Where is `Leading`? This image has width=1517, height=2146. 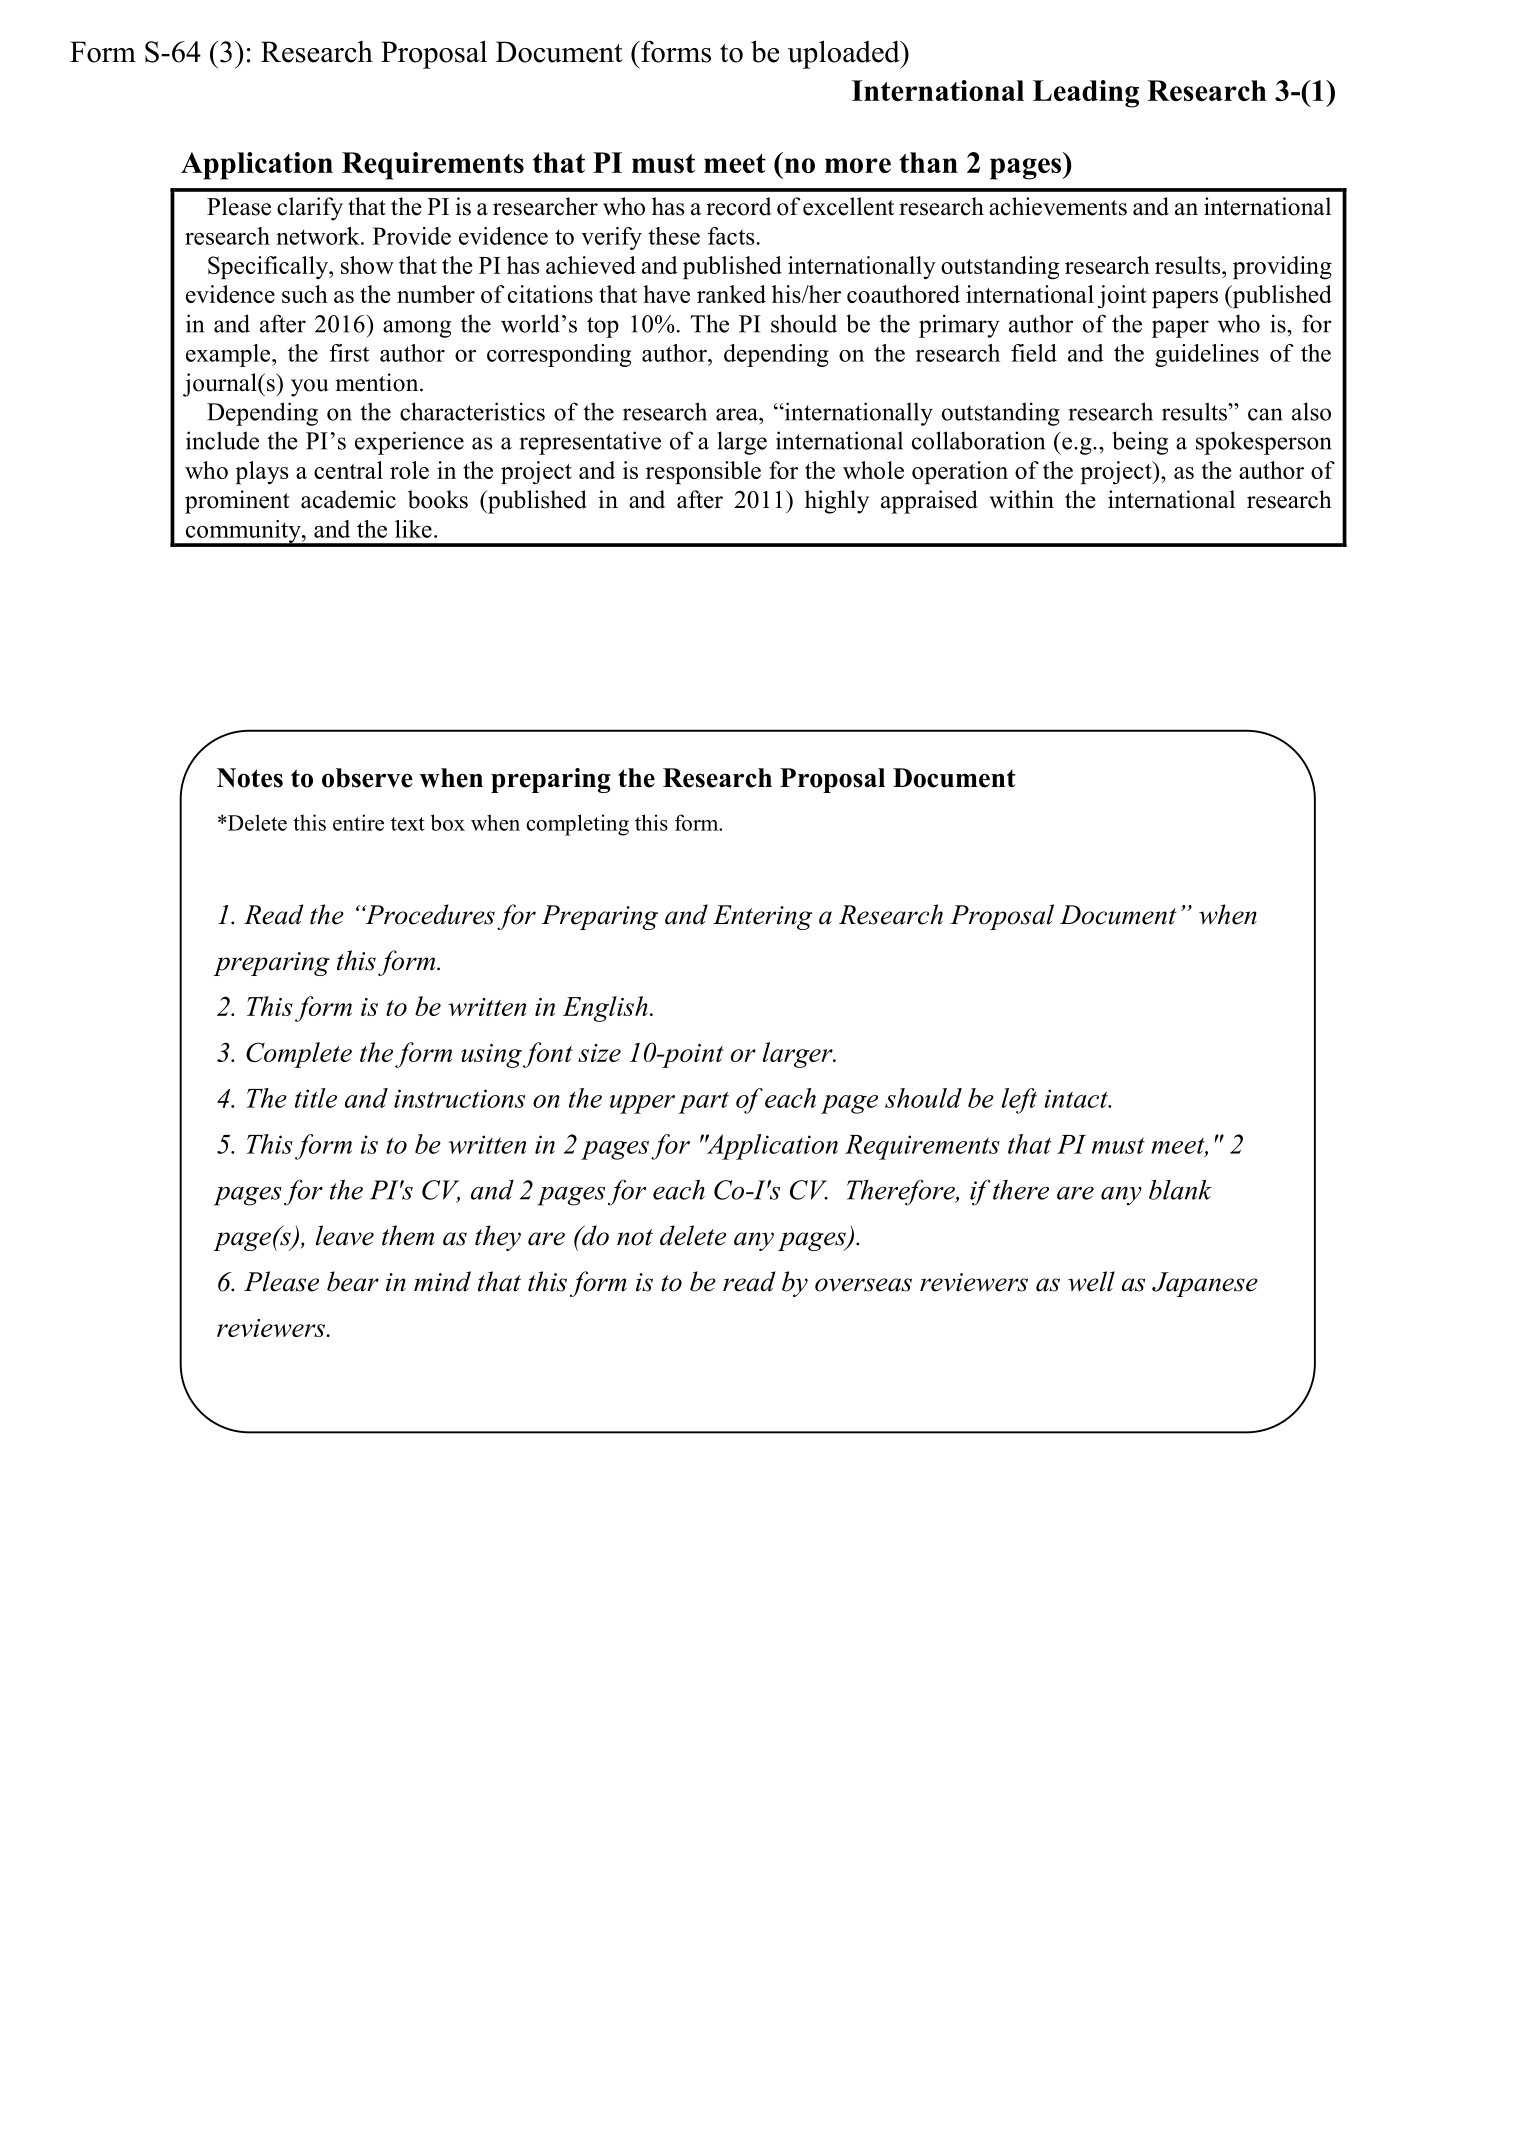 Leading is located at coordinates (1086, 94).
